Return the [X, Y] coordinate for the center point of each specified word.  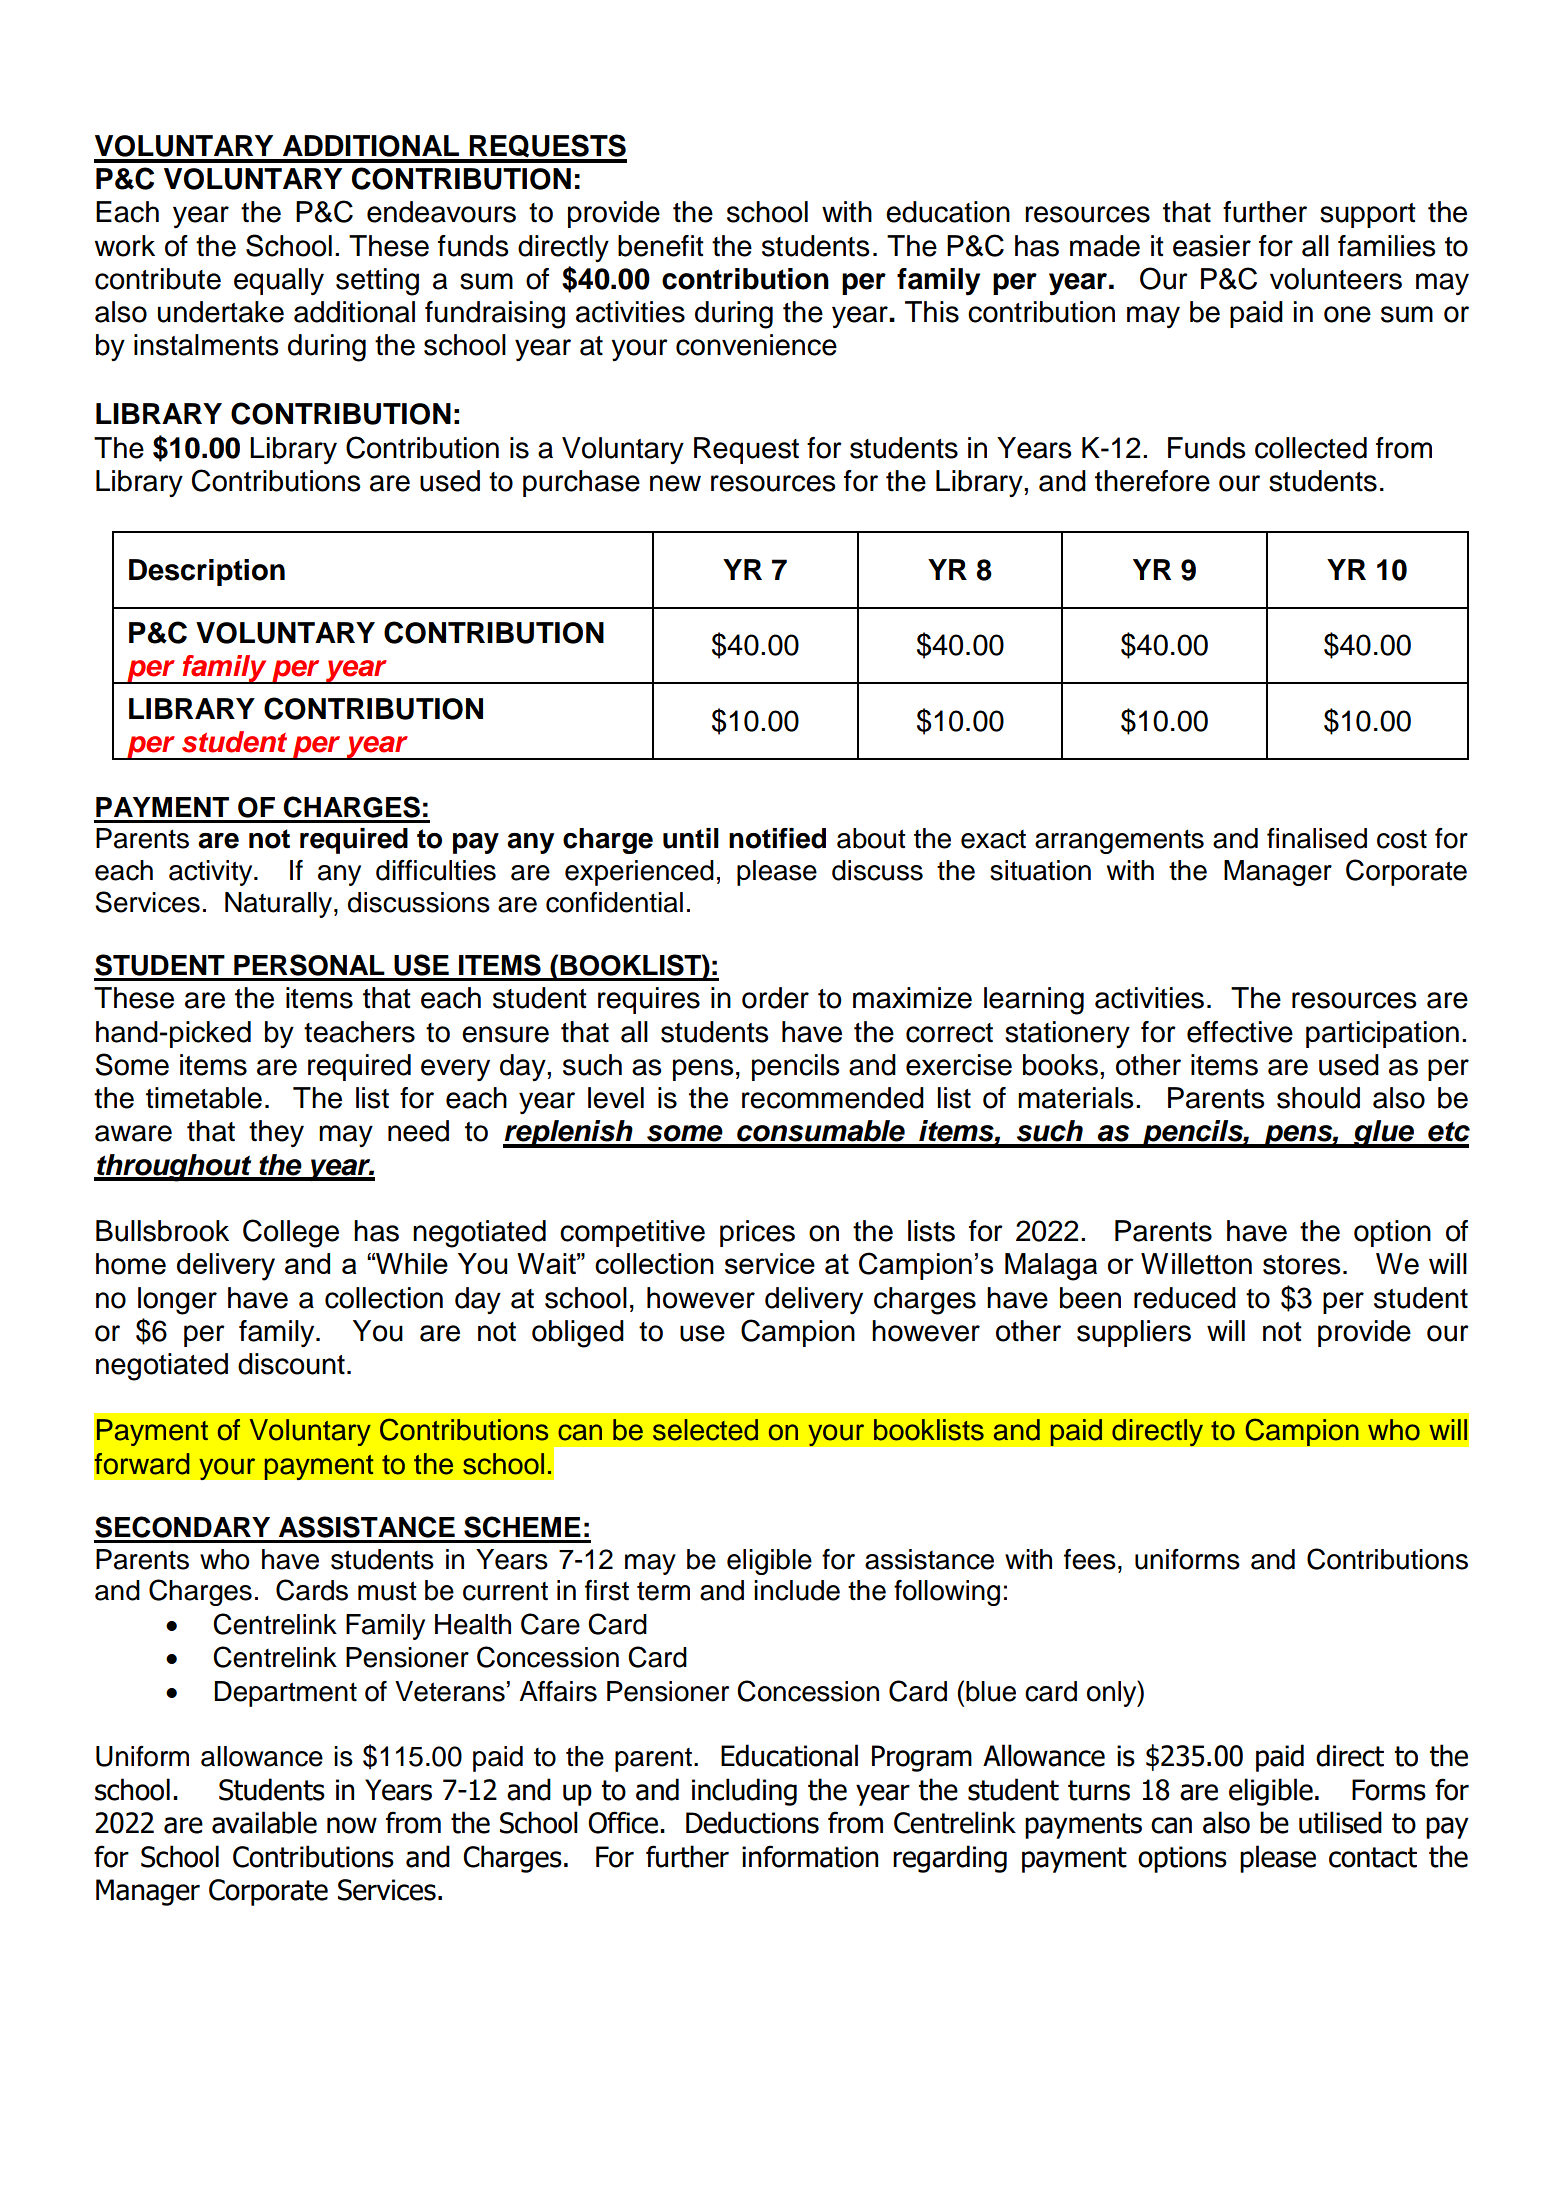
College [291, 1233]
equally [279, 282]
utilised [1340, 1822]
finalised [1317, 838]
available [264, 1822]
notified [777, 838]
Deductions [752, 1822]
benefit [661, 246]
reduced [1185, 1298]
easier [1212, 246]
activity [212, 873]
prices [757, 1233]
